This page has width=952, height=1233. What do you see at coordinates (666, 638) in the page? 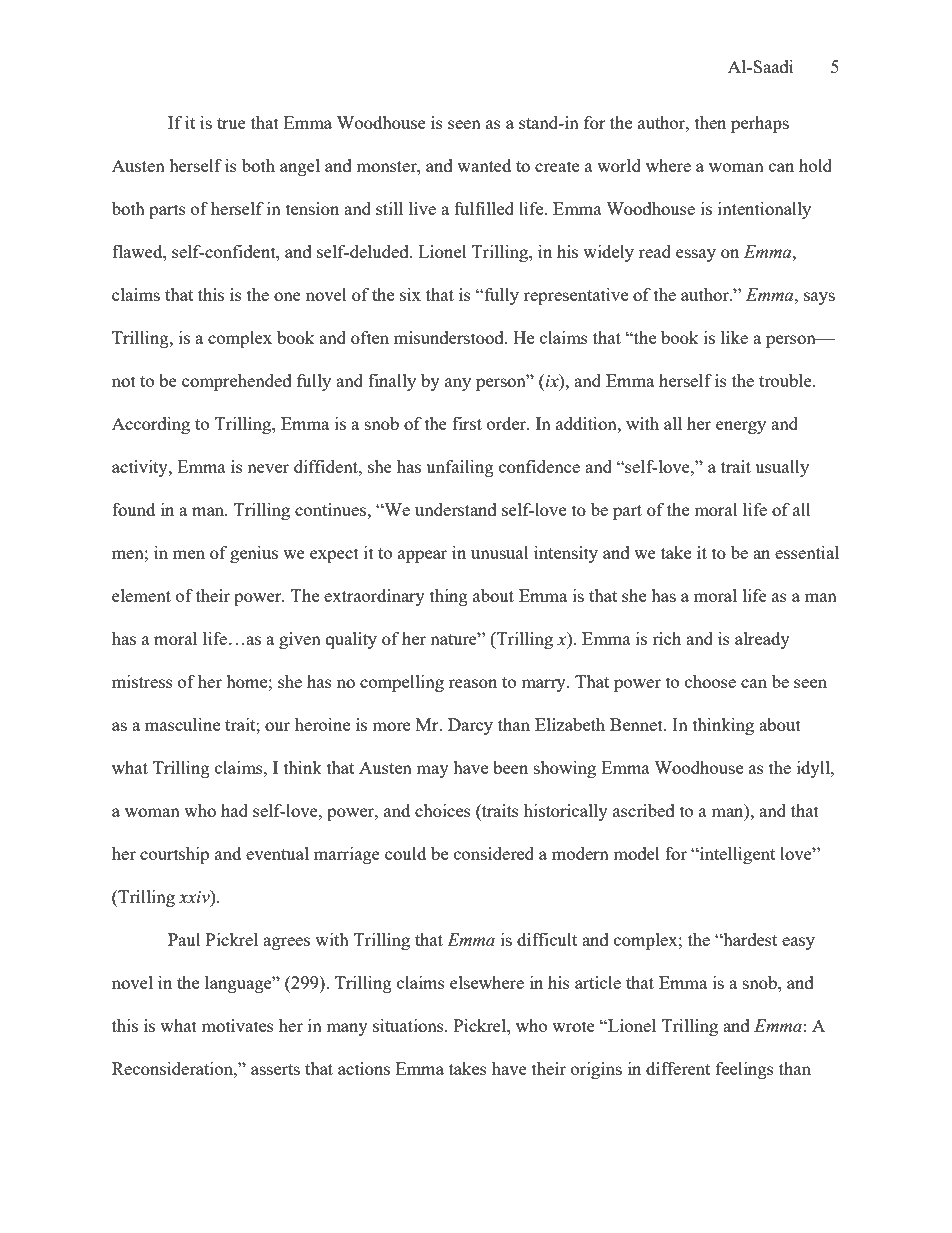
I see `rich` at bounding box center [666, 638].
